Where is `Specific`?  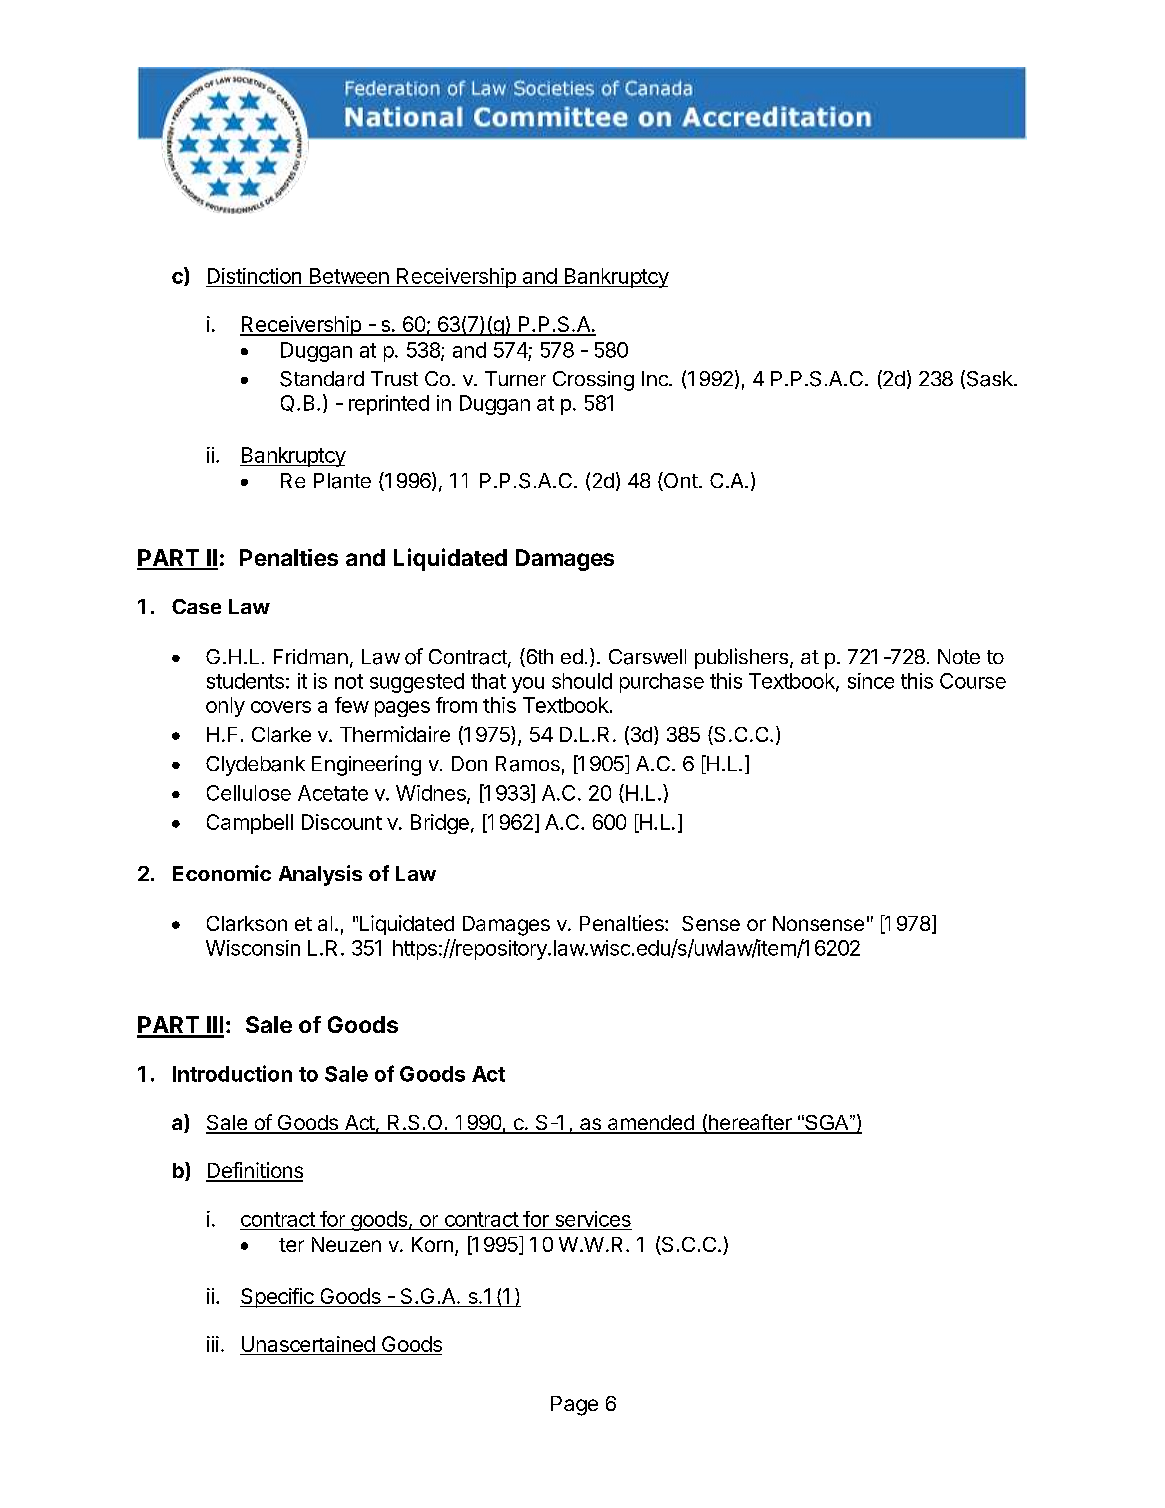
Specific is located at coordinates (278, 1298).
